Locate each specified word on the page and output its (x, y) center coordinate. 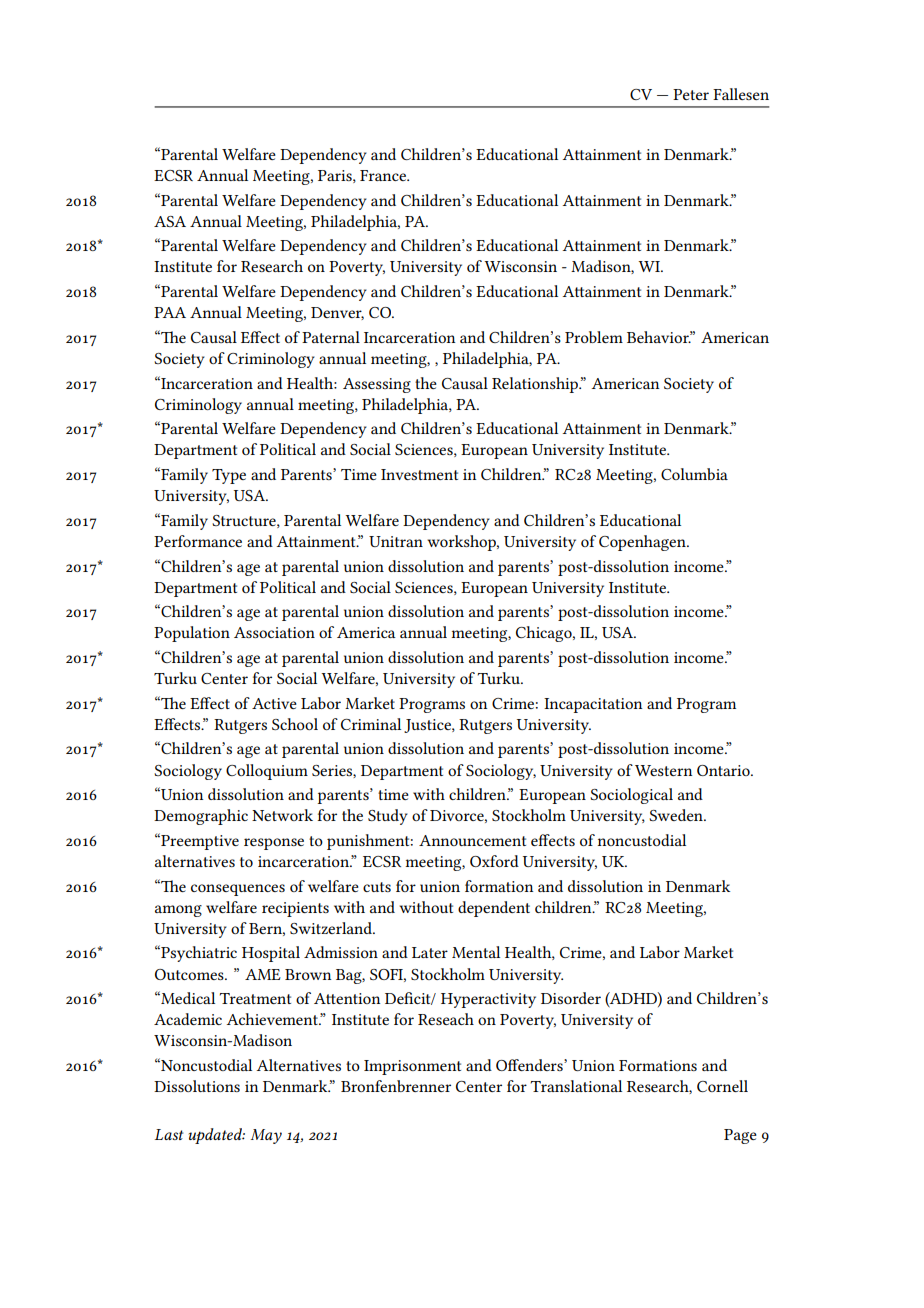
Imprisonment (412, 1067)
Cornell (722, 1086)
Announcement (472, 840)
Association (274, 632)
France (384, 175)
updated (217, 1136)
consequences (238, 890)
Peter (691, 94)
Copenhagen (643, 543)
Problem (594, 337)
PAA (170, 312)
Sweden (677, 815)
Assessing (377, 385)
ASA (170, 221)
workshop (462, 543)
